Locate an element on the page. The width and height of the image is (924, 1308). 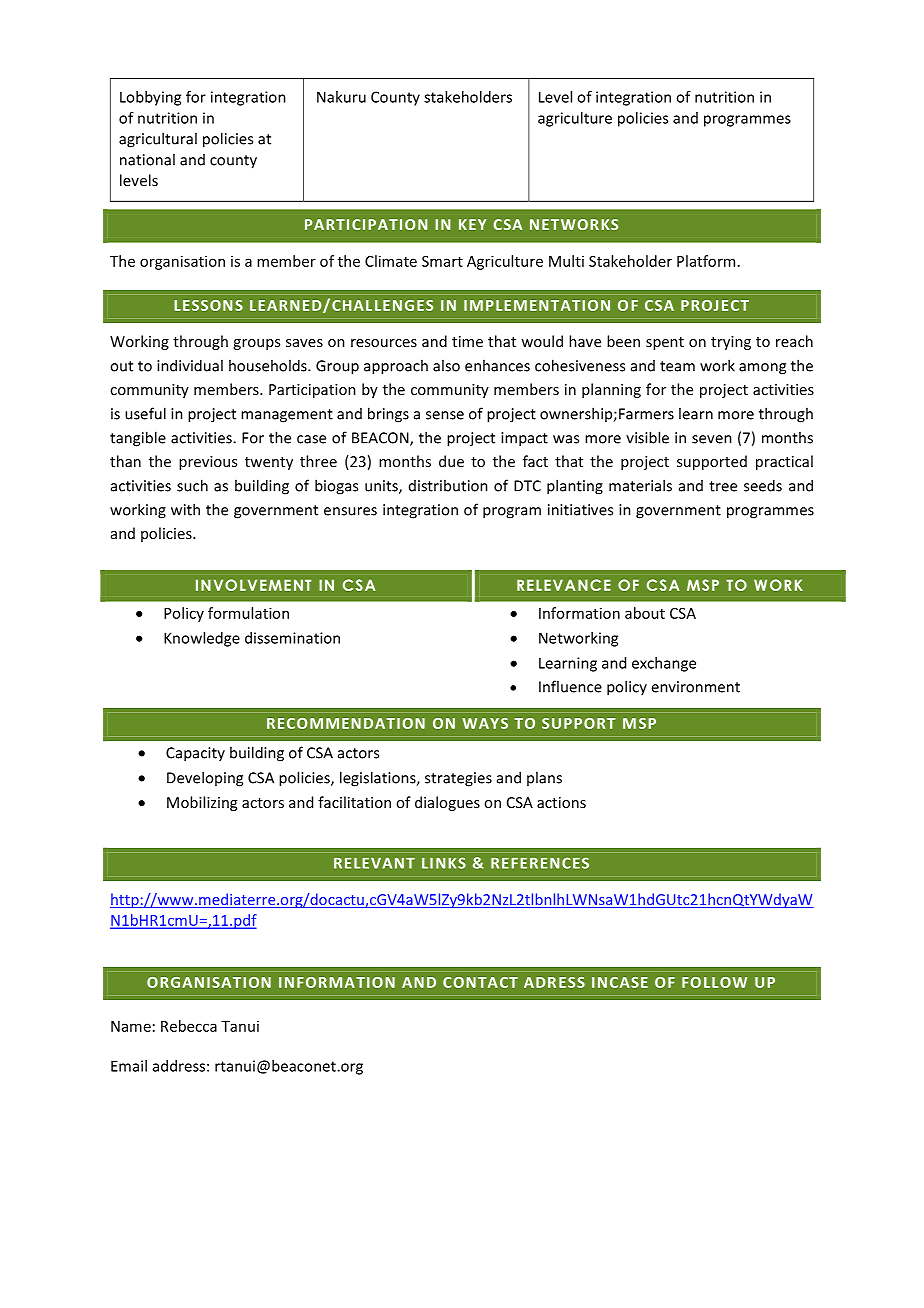
KEY is located at coordinates (472, 224).
